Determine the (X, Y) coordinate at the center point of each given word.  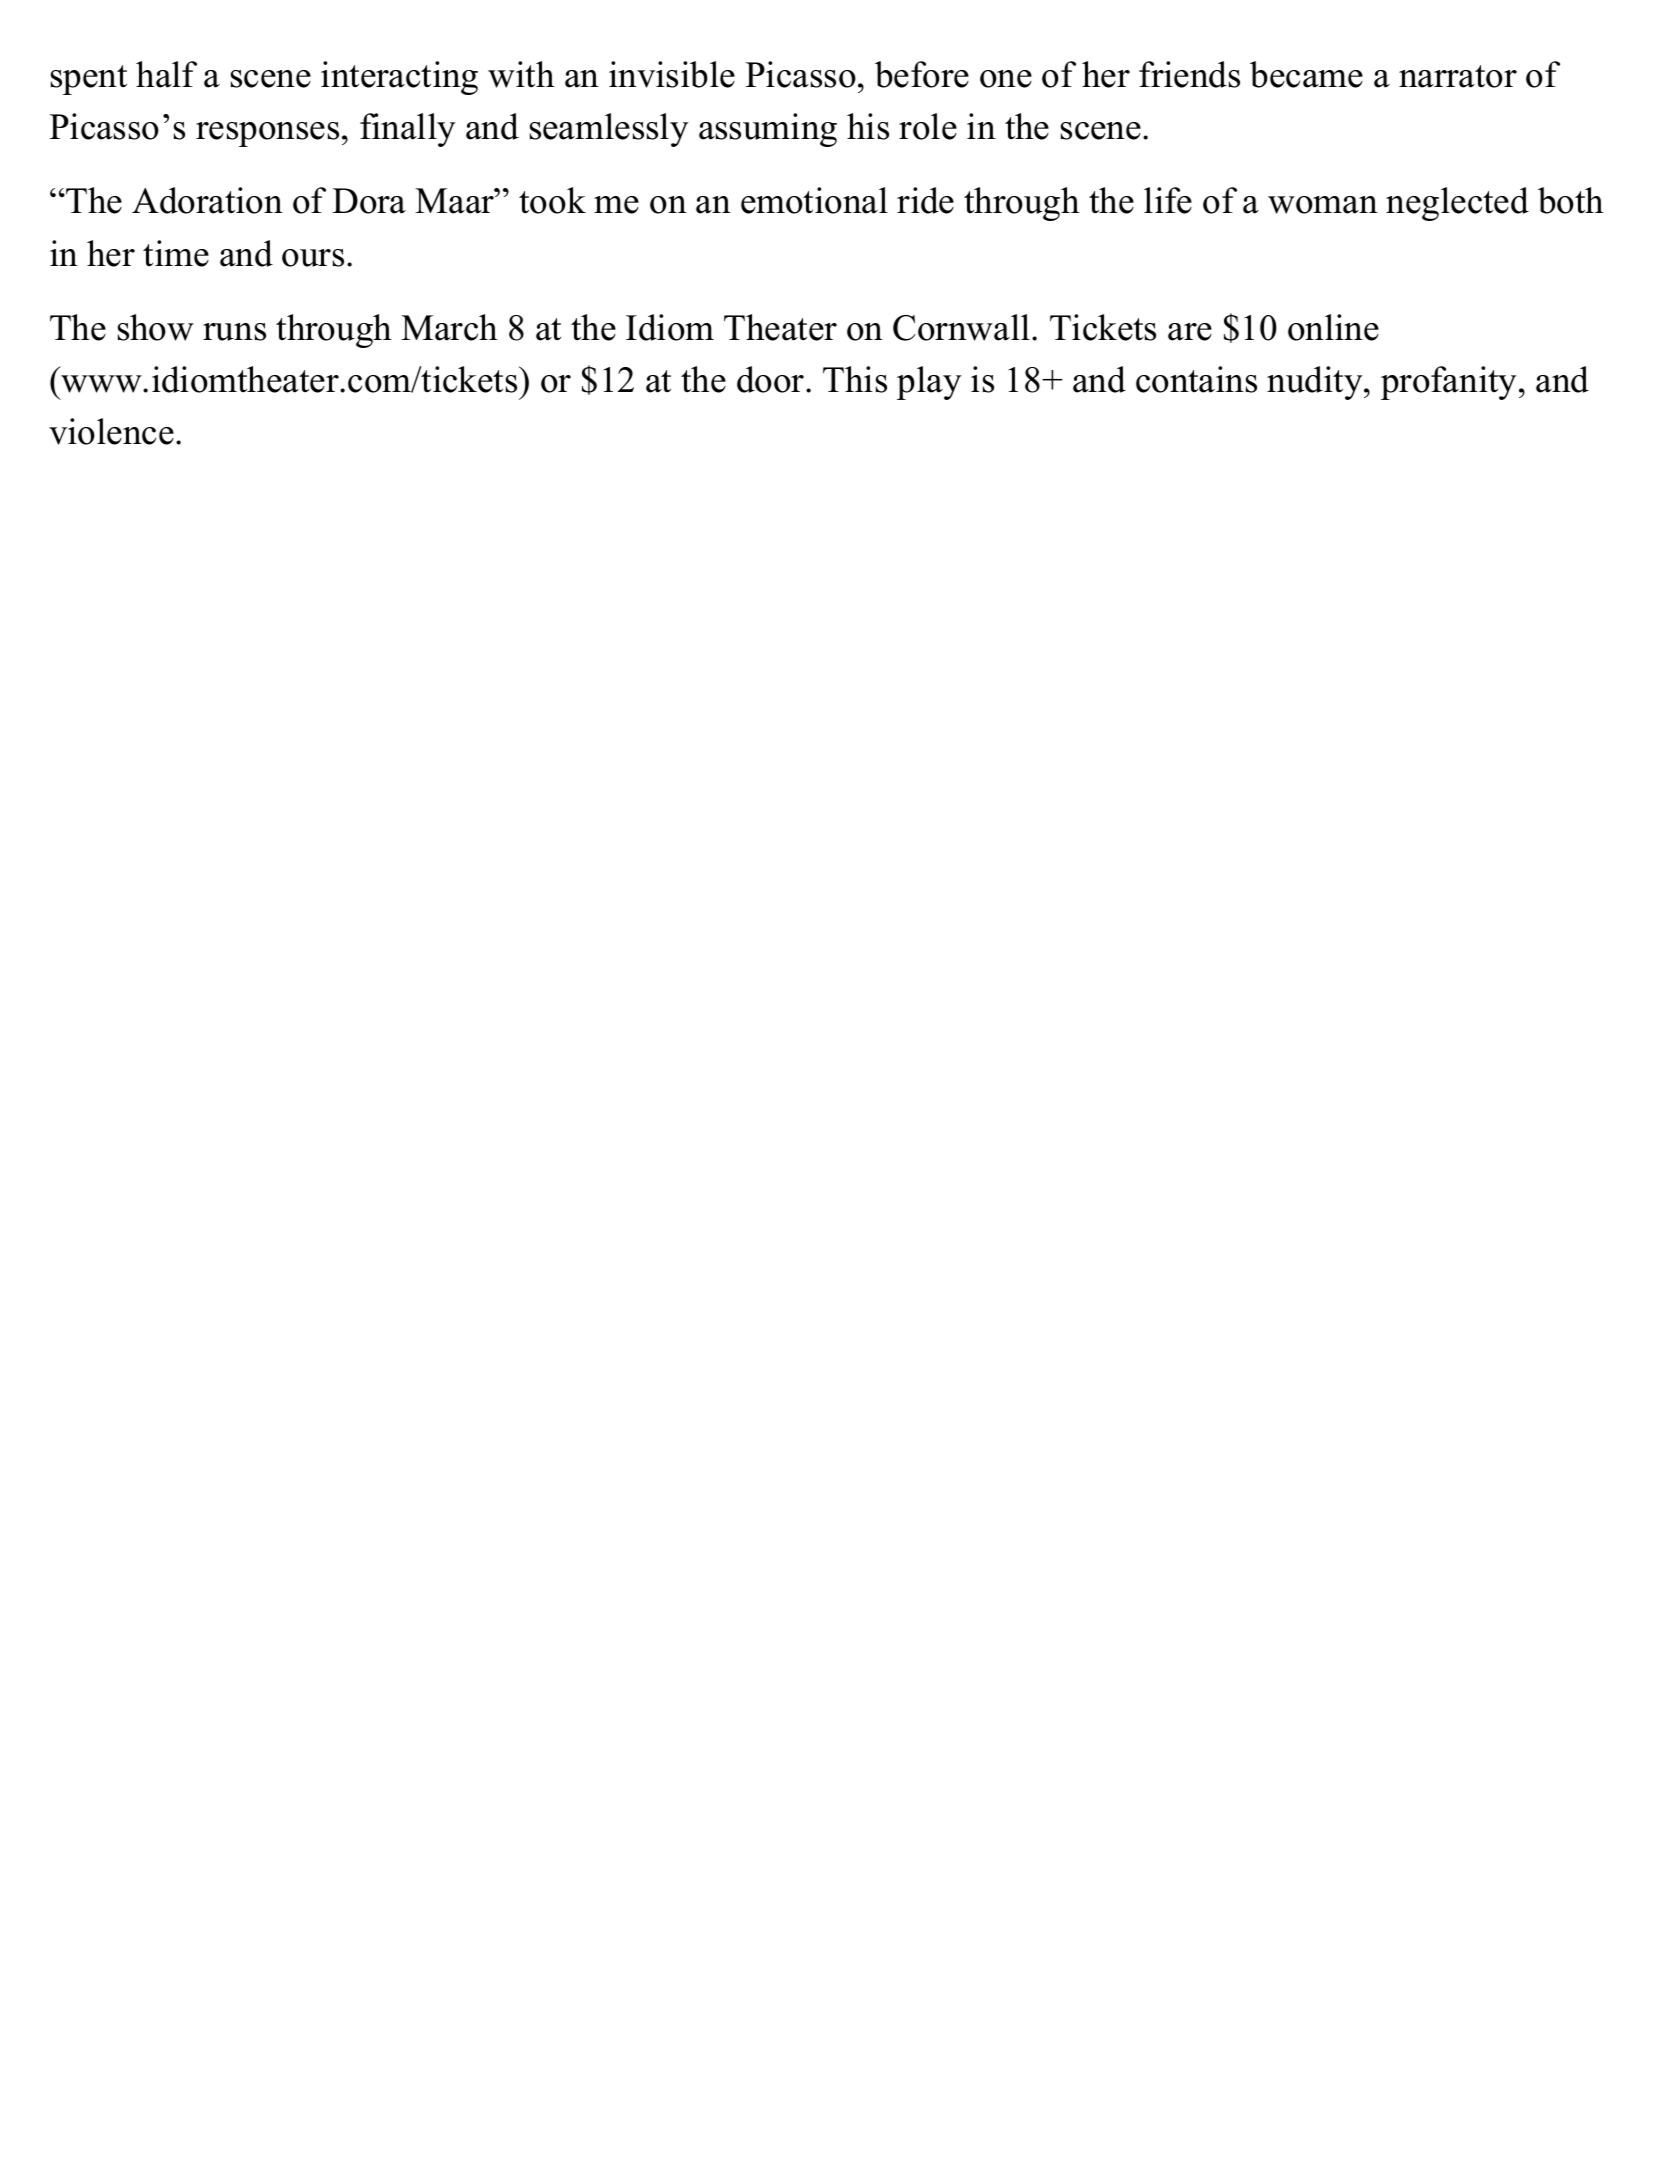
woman (1323, 205)
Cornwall (961, 327)
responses (267, 134)
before (922, 74)
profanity (1448, 383)
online (1333, 327)
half (166, 74)
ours (313, 258)
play (929, 383)
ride (925, 200)
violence (111, 431)
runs (234, 332)
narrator (1458, 76)
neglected (1457, 204)
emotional (814, 200)
